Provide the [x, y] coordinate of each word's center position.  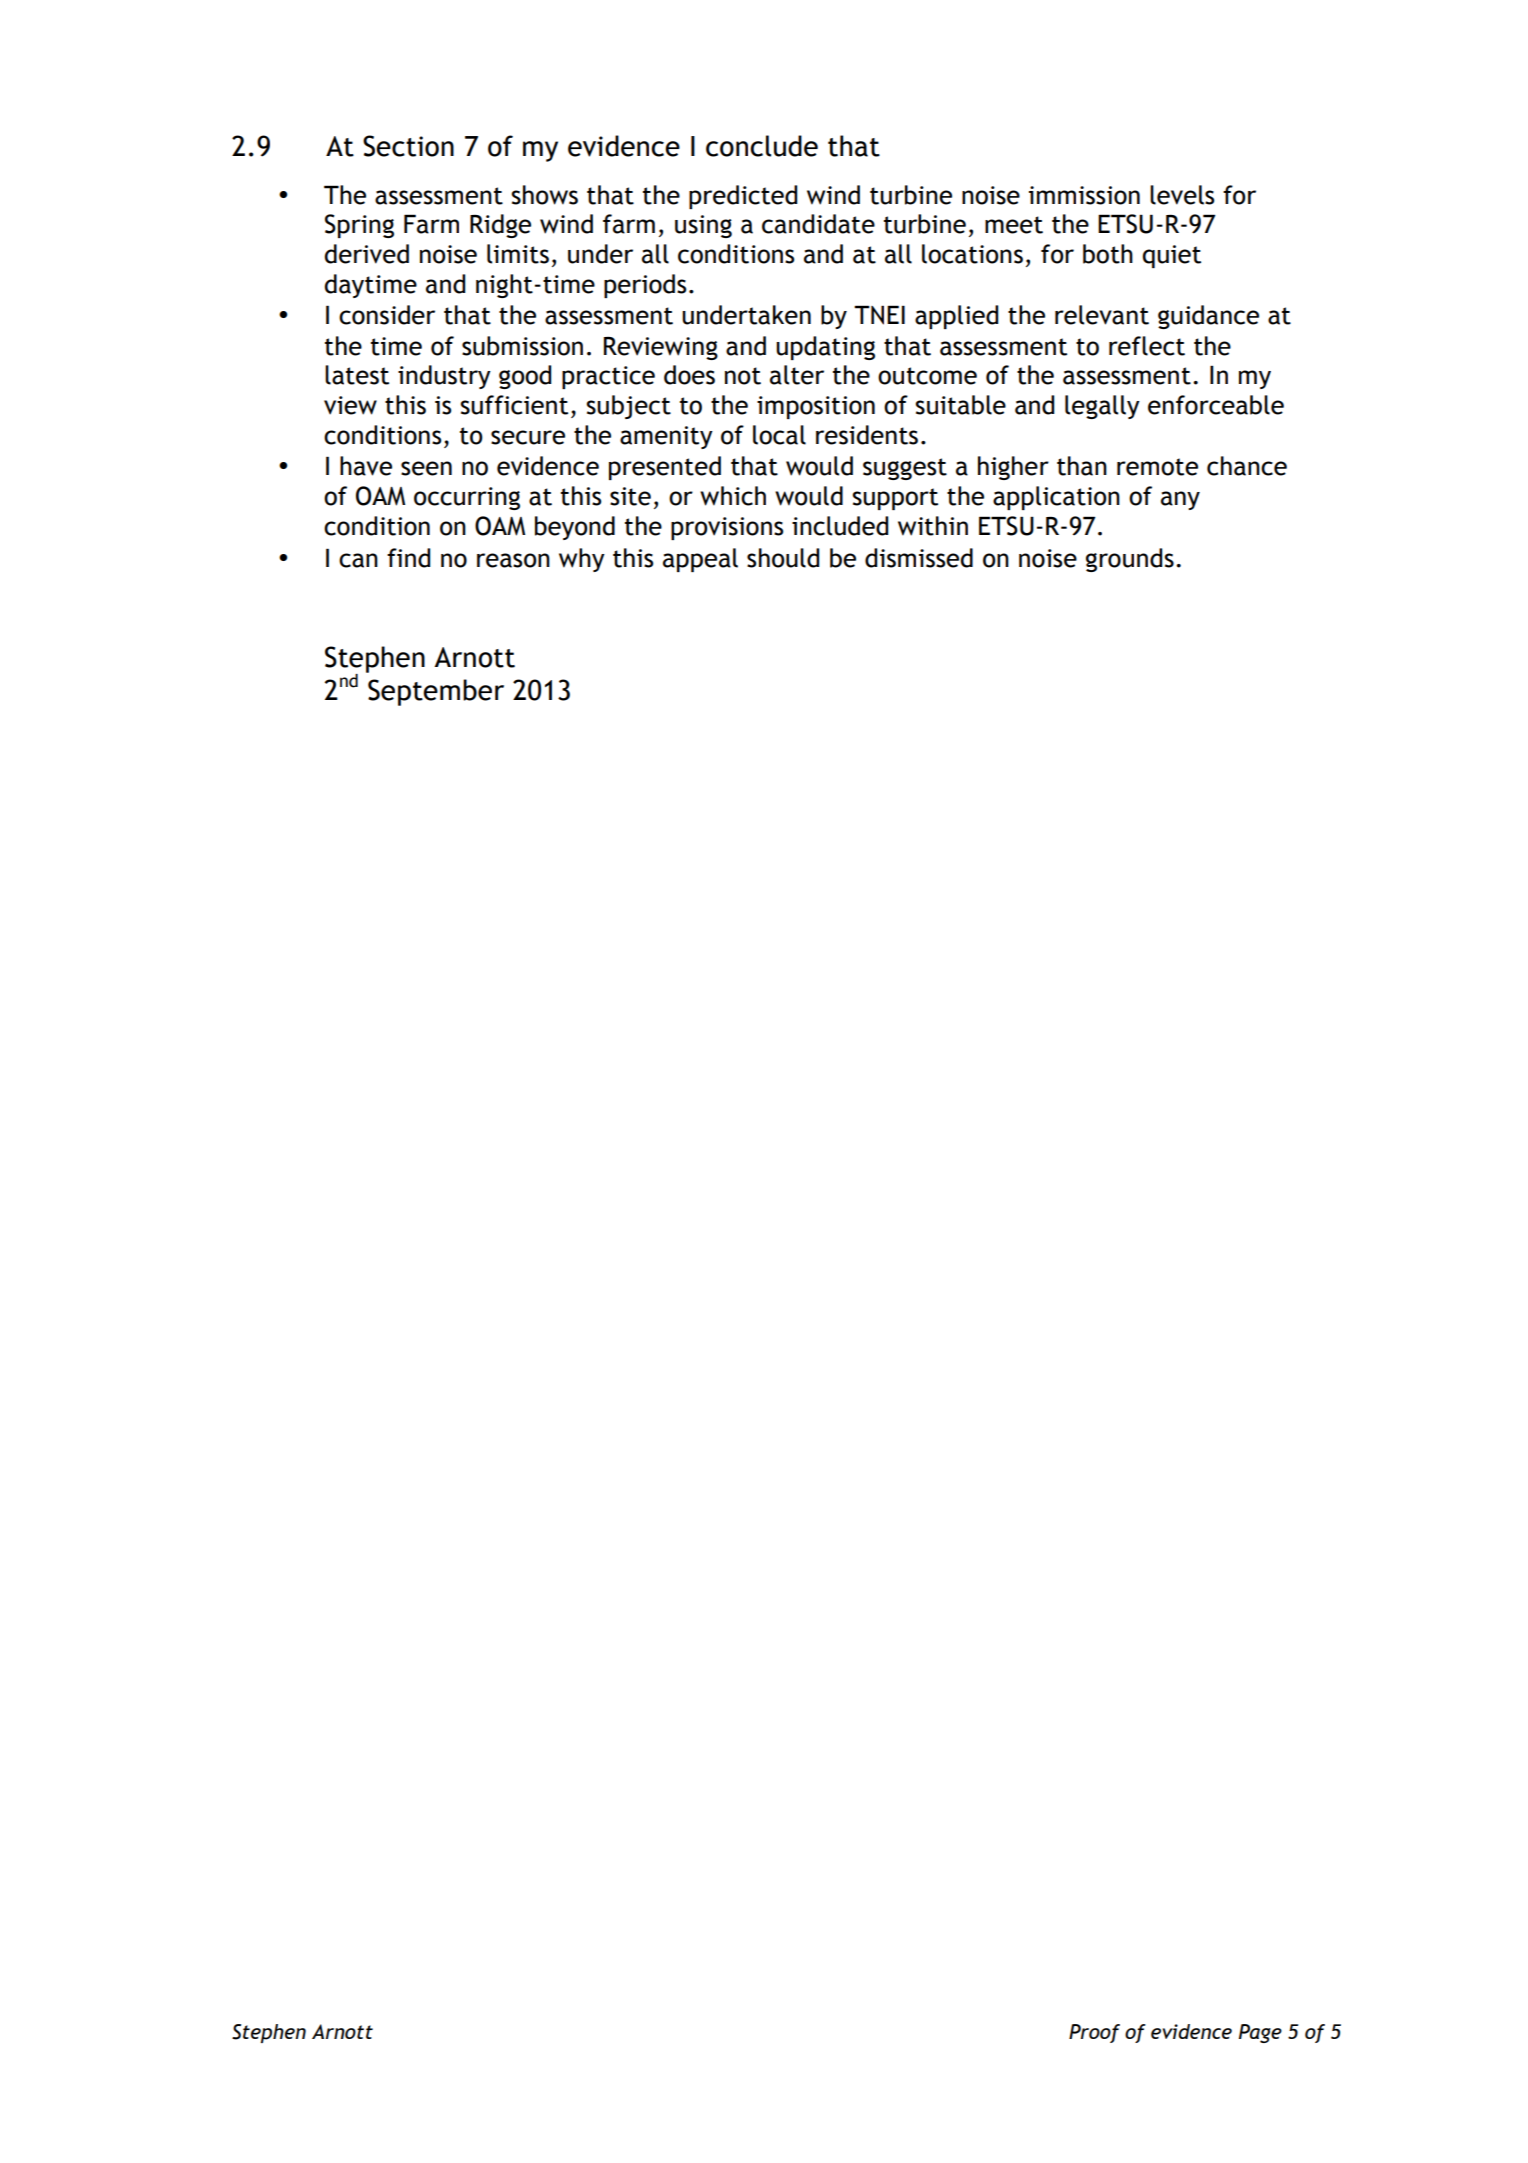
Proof [1094, 2033]
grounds [1130, 560]
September [436, 692]
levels [1182, 195]
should [783, 558]
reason [513, 560]
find [408, 558]
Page [1260, 2033]
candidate [818, 224]
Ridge [500, 226]
